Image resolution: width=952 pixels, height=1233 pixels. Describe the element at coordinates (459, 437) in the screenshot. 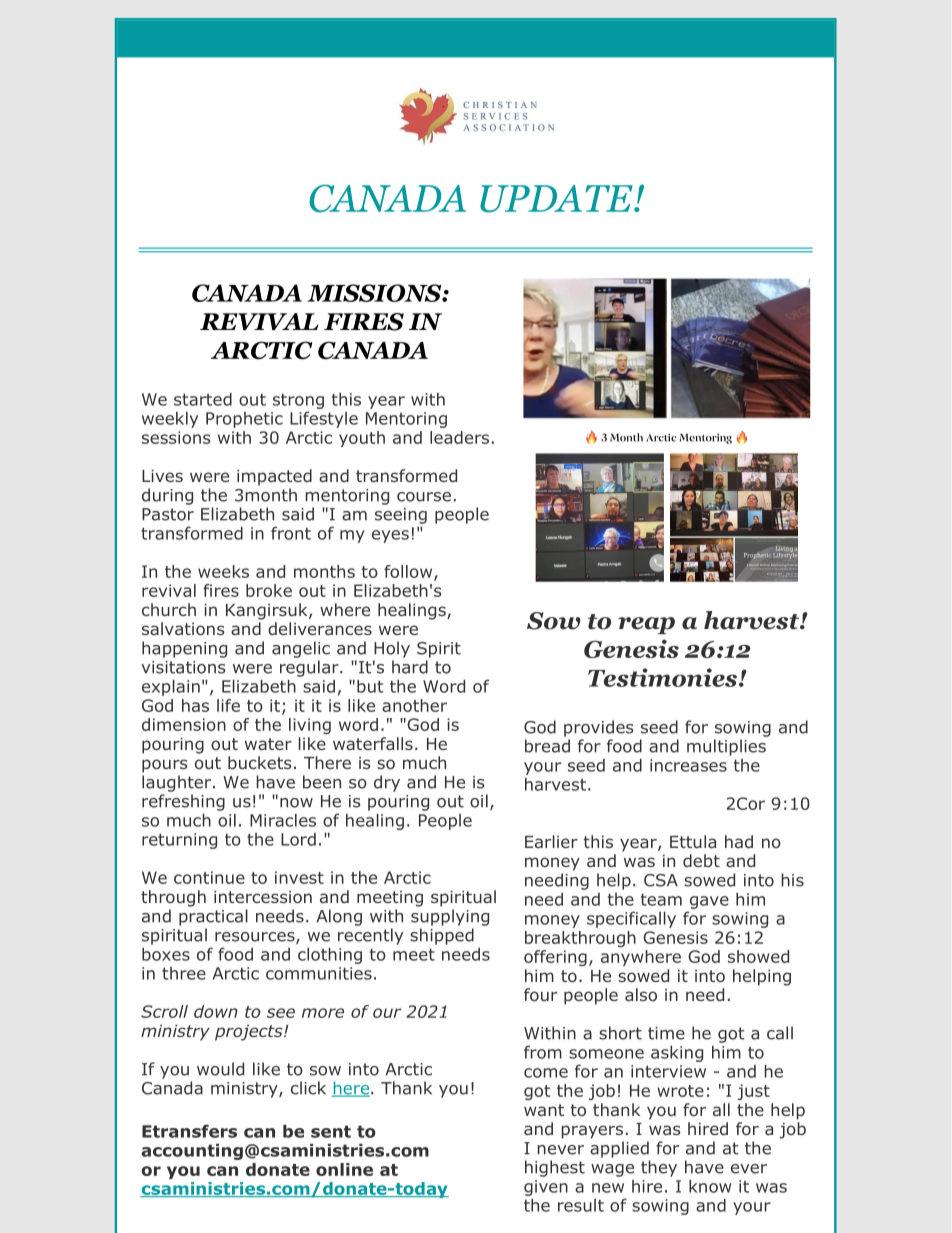

I see `leaders` at that location.
